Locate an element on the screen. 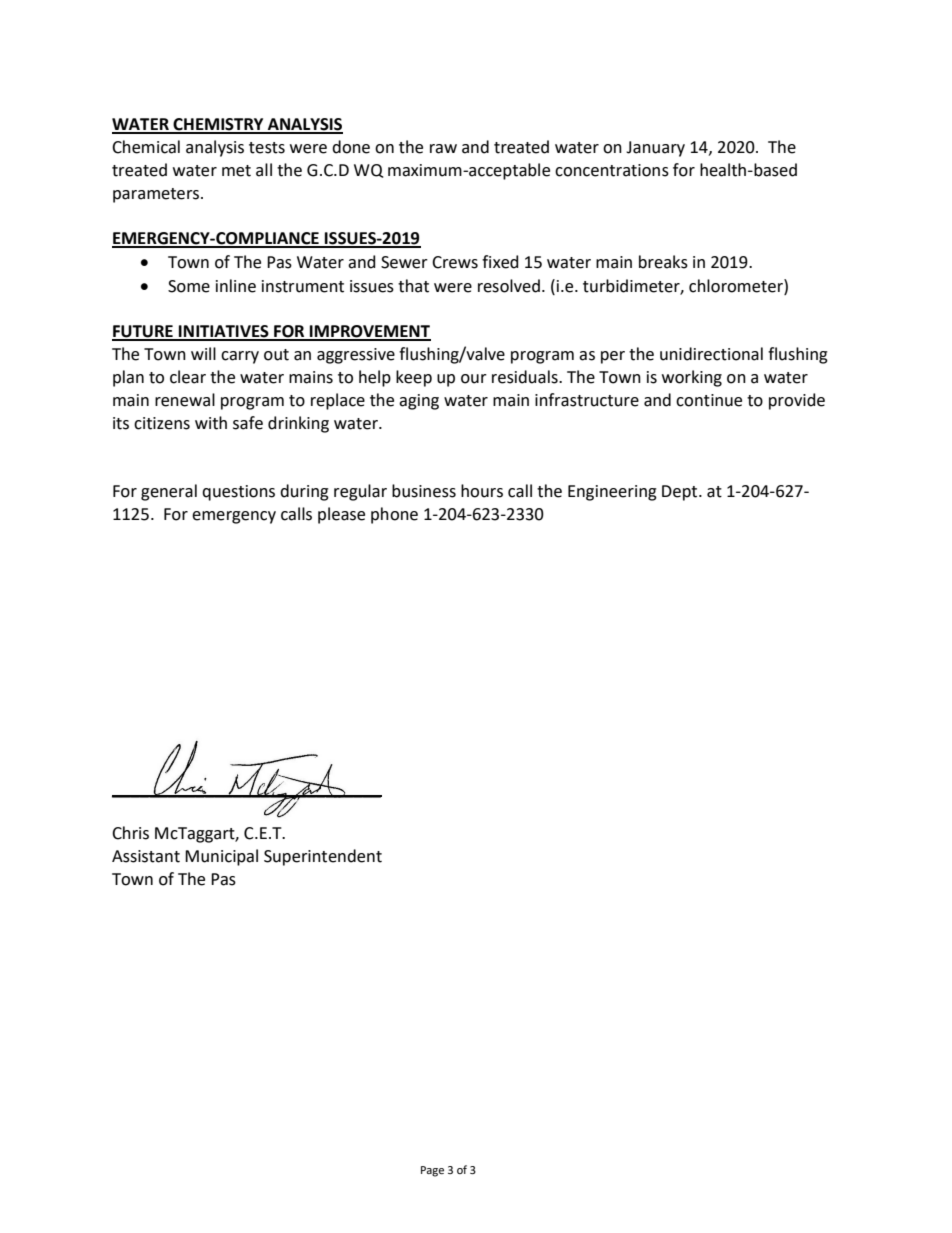 Image resolution: width=952 pixels, height=1233 pixels. Dept is located at coordinates (681, 493).
